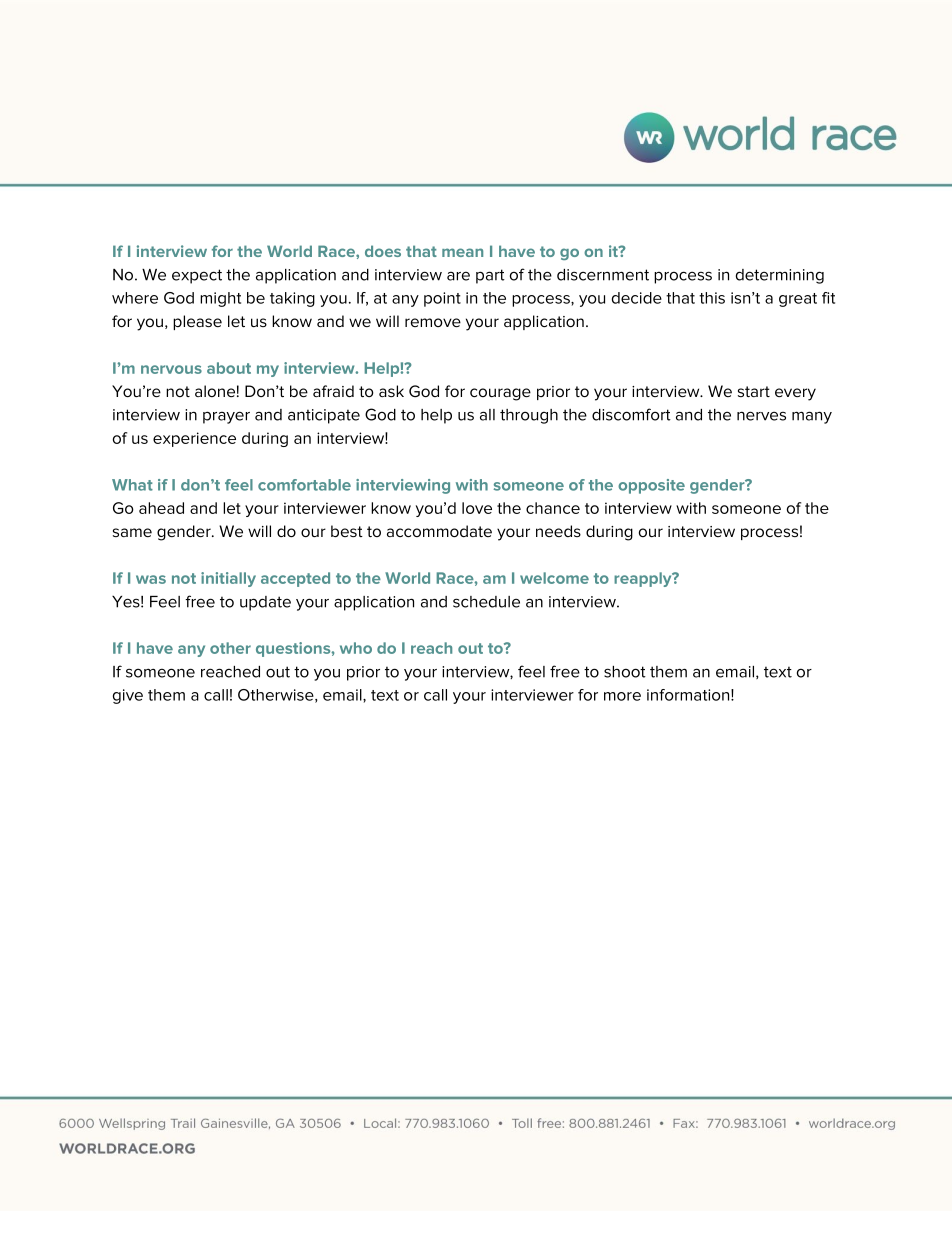 This screenshot has width=952, height=1233. Describe the element at coordinates (229, 368) in the screenshot. I see `about` at that location.
